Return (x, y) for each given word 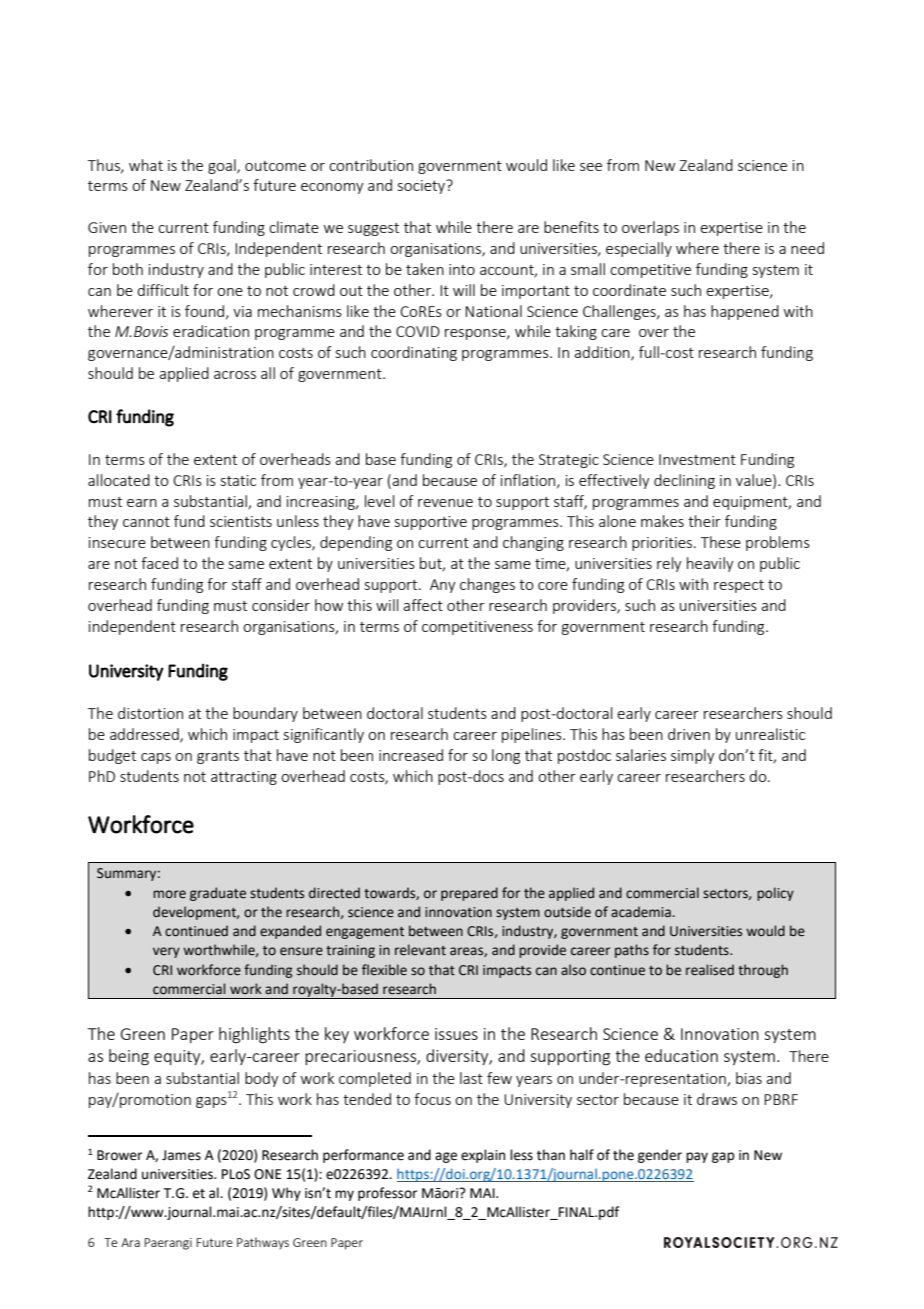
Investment (697, 459)
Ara (130, 1242)
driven (689, 734)
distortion (150, 713)
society (423, 186)
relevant (420, 950)
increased (411, 755)
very (166, 952)
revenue (445, 503)
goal (223, 166)
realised (710, 970)
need (807, 248)
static (238, 480)
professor (387, 1194)
